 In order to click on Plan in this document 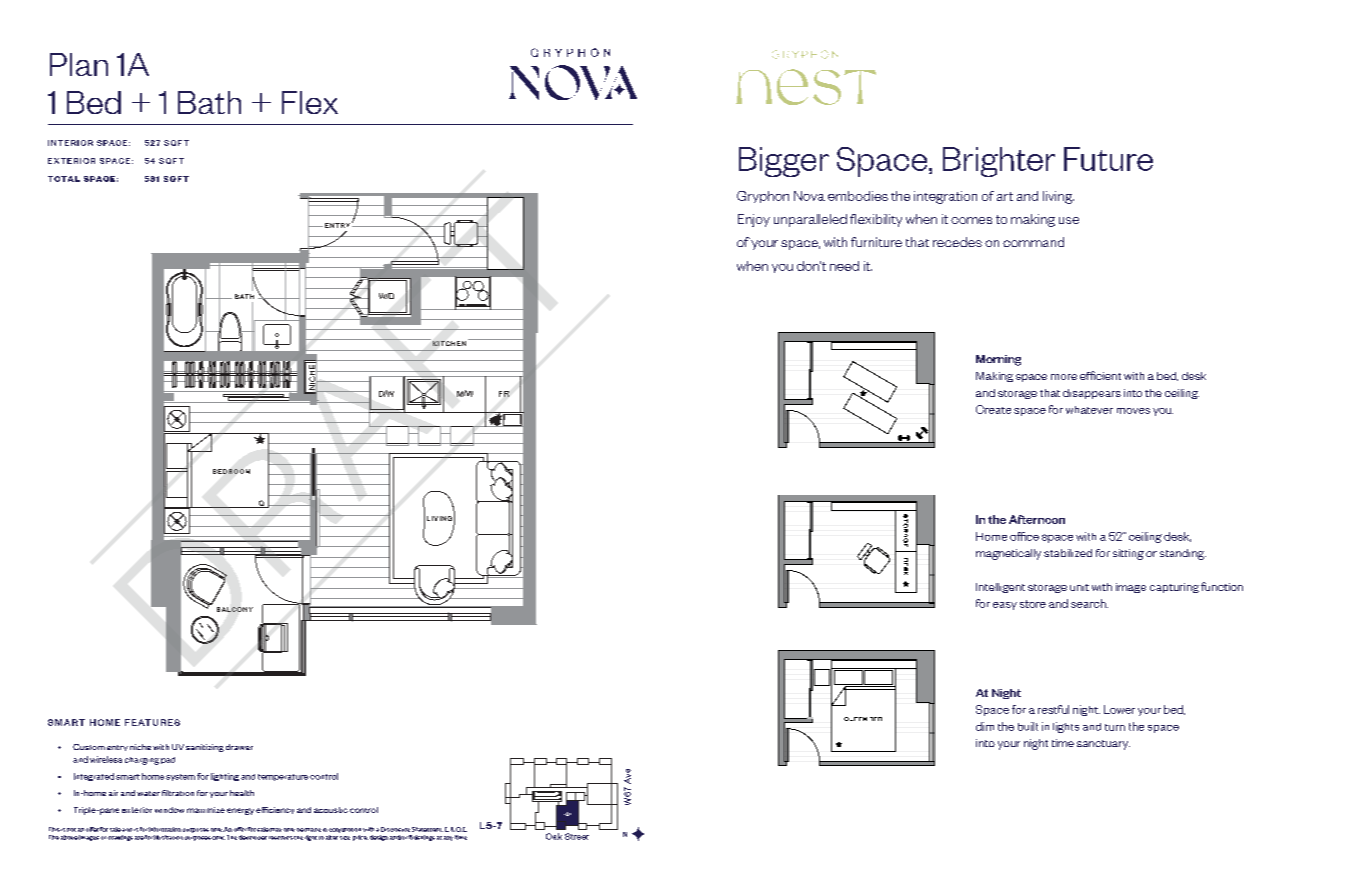, I will do `click(79, 64)`.
